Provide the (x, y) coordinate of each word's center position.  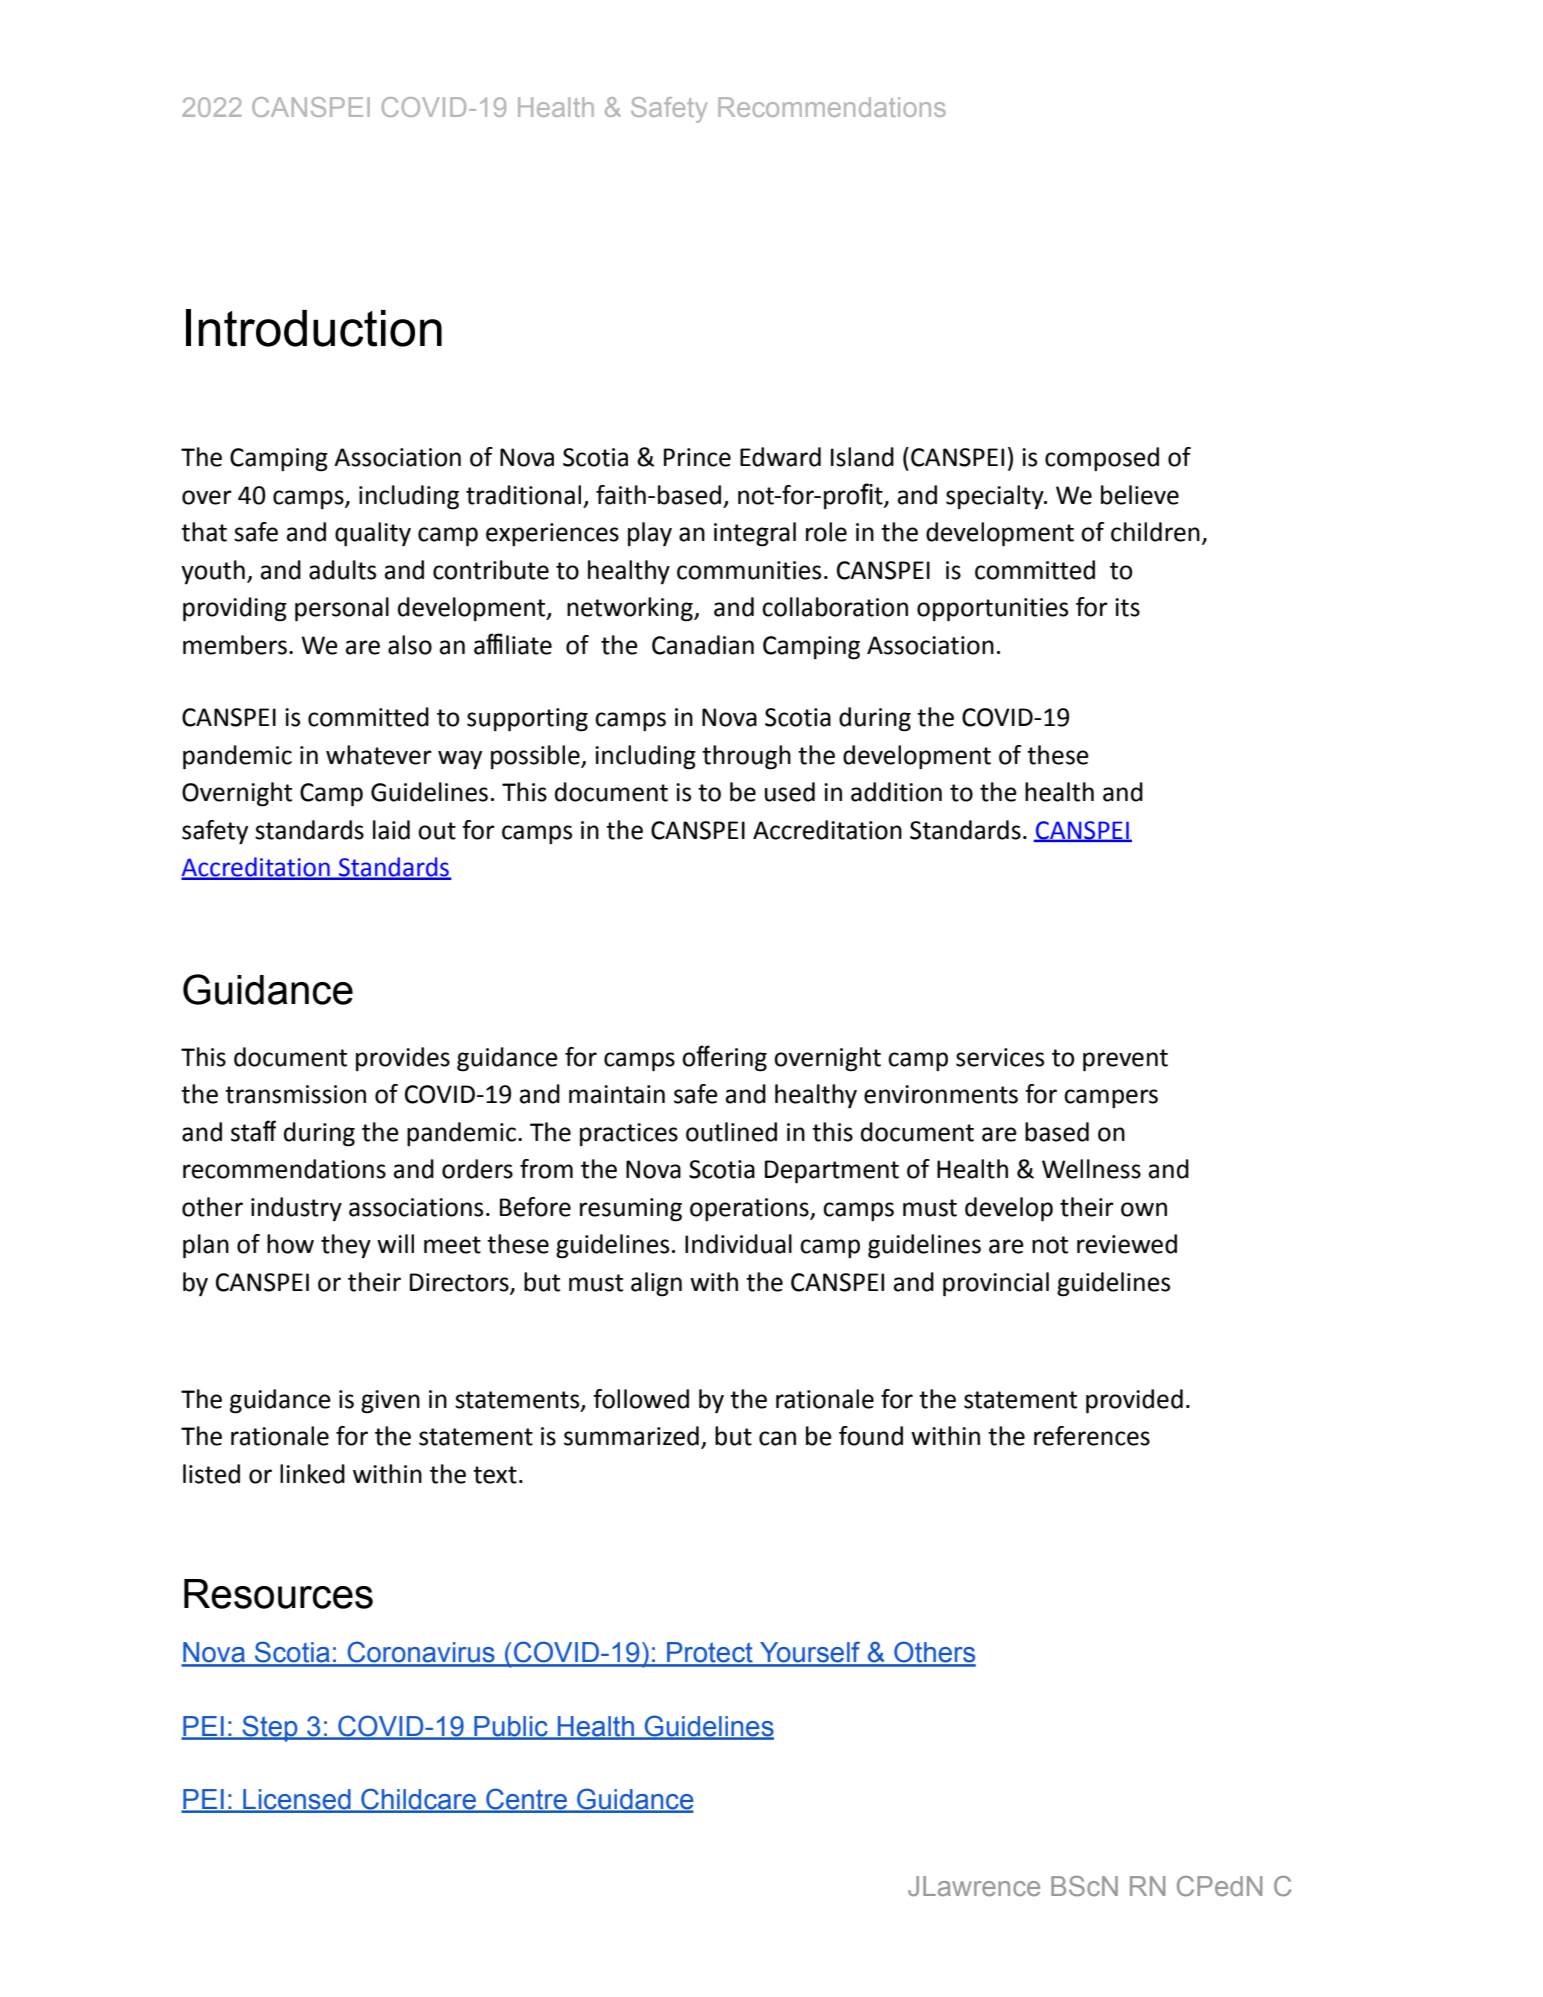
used (790, 792)
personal (342, 609)
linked (312, 1474)
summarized (631, 1436)
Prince (697, 457)
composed (1102, 459)
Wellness (1091, 1169)
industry (296, 1209)
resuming (631, 1210)
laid (391, 830)
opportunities (992, 610)
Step (270, 1728)
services (1000, 1057)
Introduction (314, 328)
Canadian (703, 645)
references (1092, 1436)
